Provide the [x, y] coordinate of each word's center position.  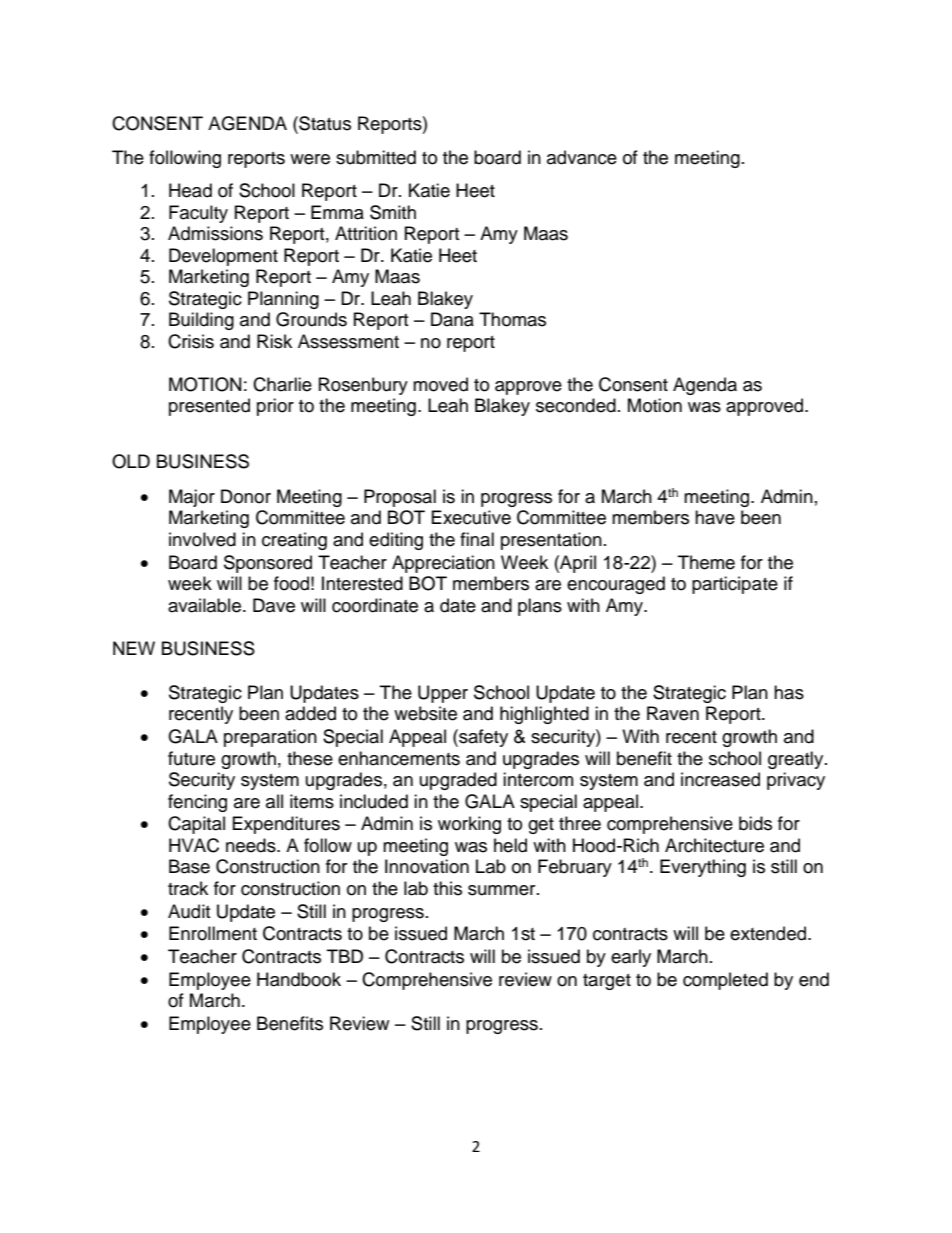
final [477, 539]
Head [190, 190]
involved [202, 539]
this [447, 888]
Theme [706, 562]
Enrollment [213, 933]
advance [582, 157]
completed [725, 981]
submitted [376, 157]
